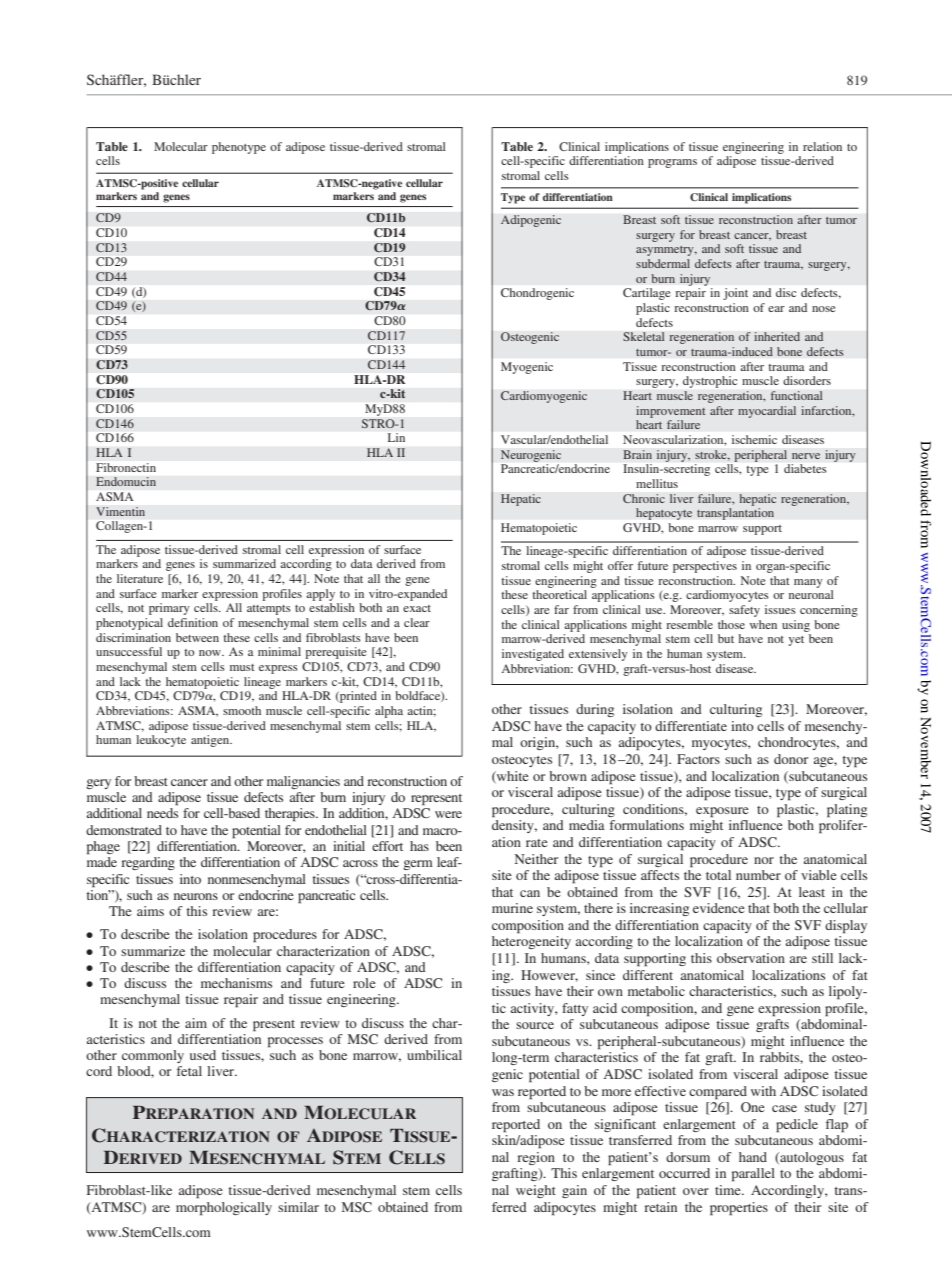  Describe the element at coordinates (574, 1191) in the screenshot. I see `gain` at that location.
